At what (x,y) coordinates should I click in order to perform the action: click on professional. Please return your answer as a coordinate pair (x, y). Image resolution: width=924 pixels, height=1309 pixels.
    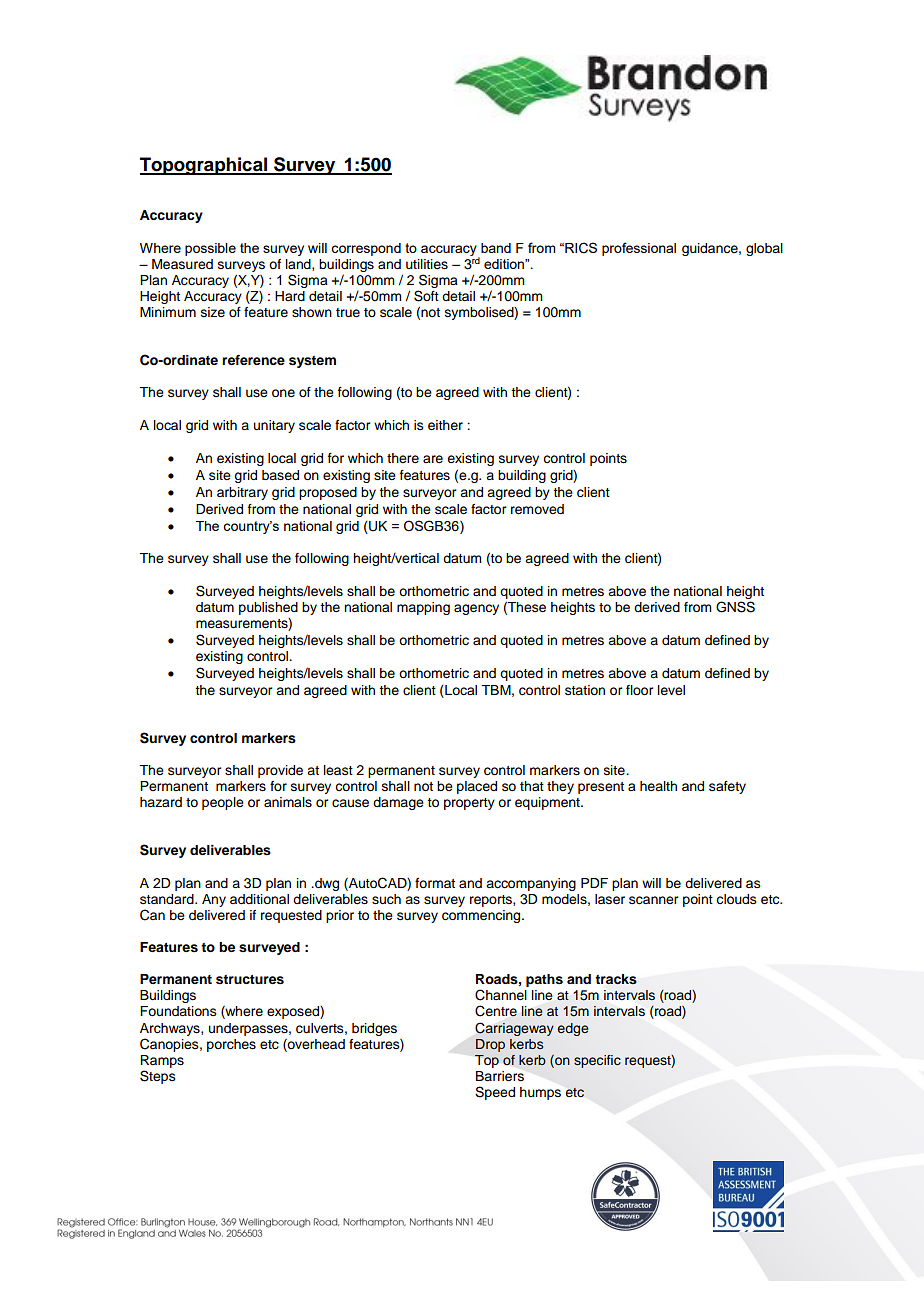
    Looking at the image, I should click on (639, 249).
